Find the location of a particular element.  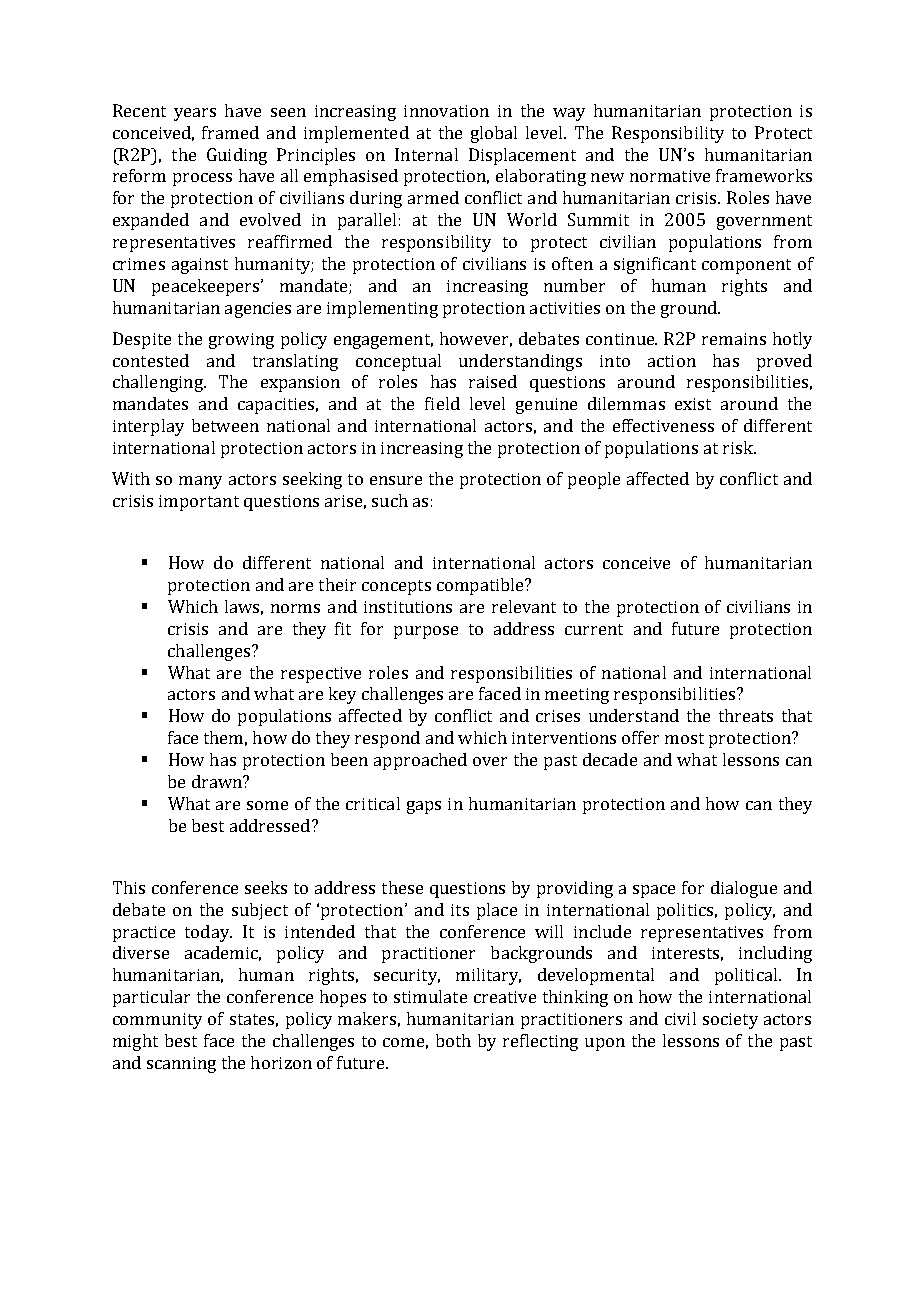

peacekeepers is located at coordinates (207, 287).
